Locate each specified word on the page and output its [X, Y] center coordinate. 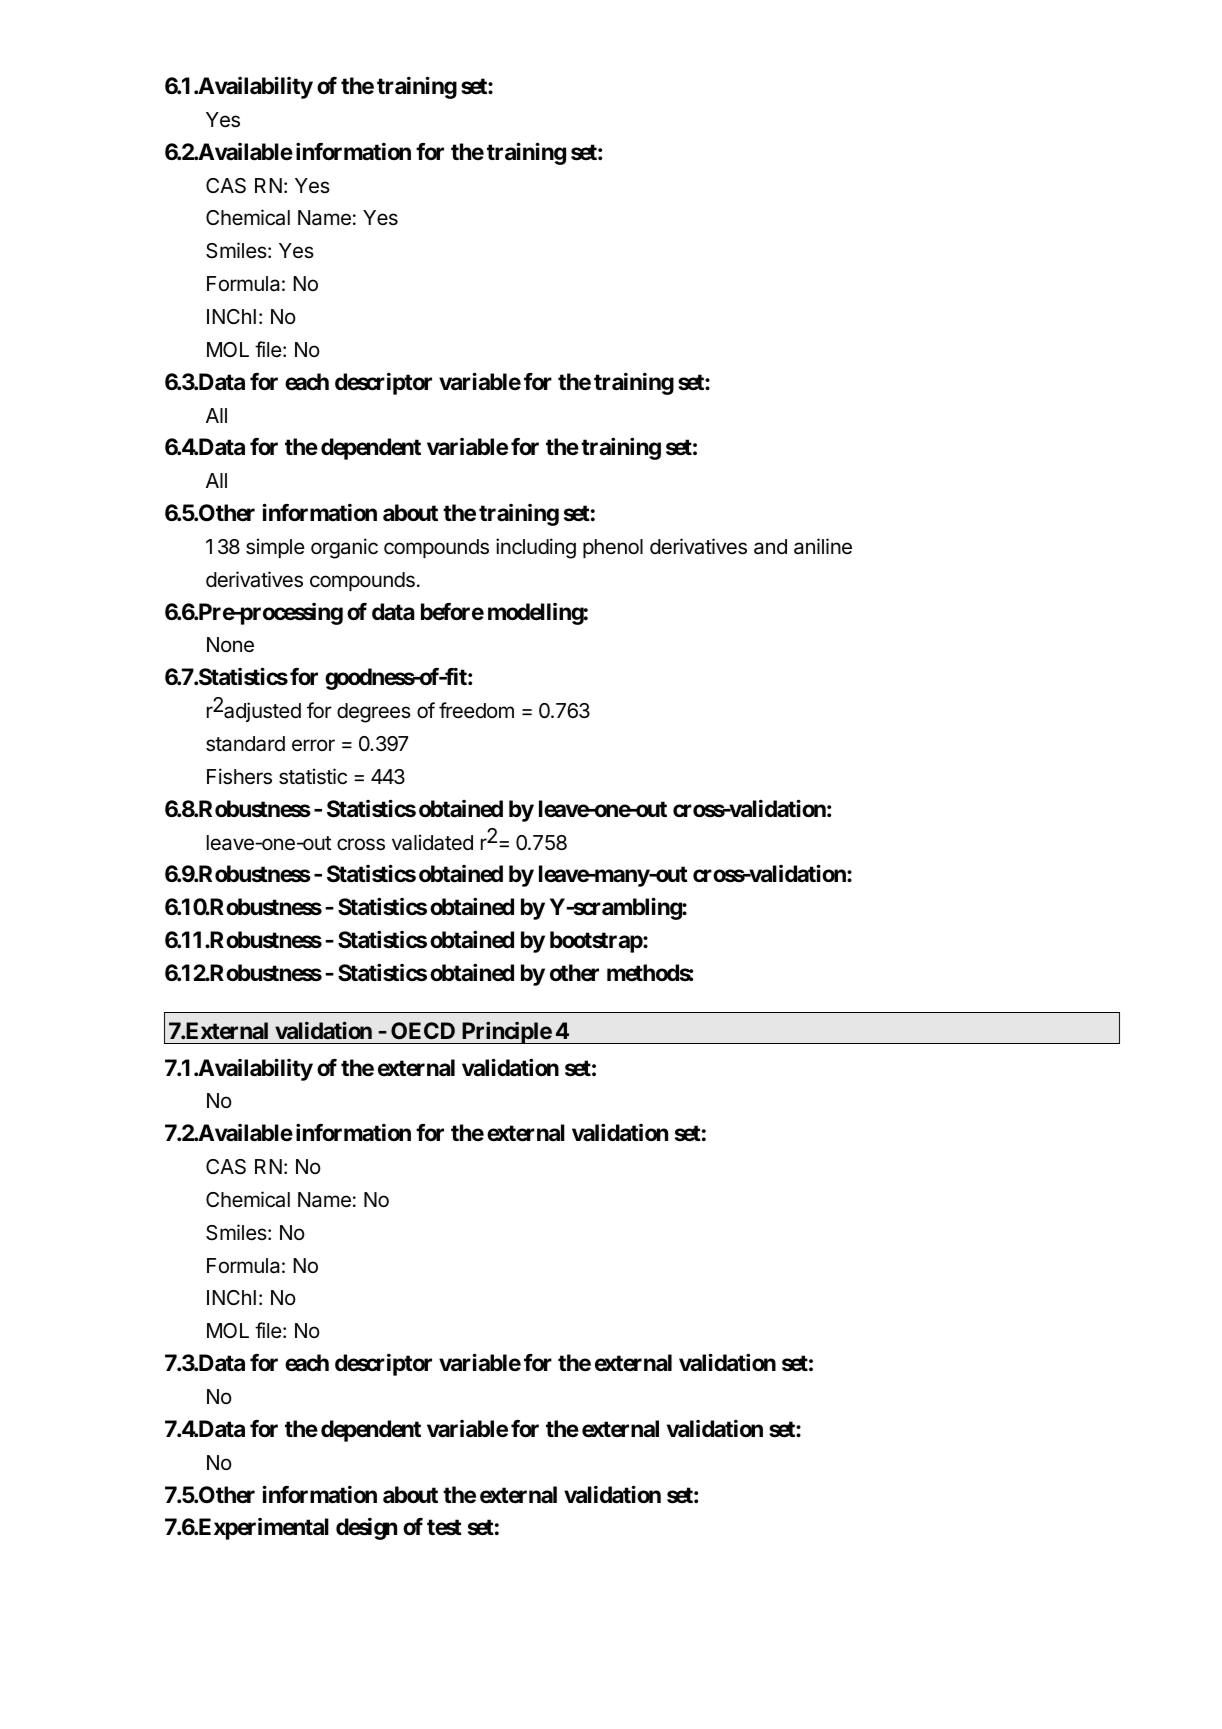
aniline [823, 546]
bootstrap [597, 942]
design [366, 1529]
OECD [423, 1030]
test [444, 1527]
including [536, 548]
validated [432, 842]
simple [275, 548]
